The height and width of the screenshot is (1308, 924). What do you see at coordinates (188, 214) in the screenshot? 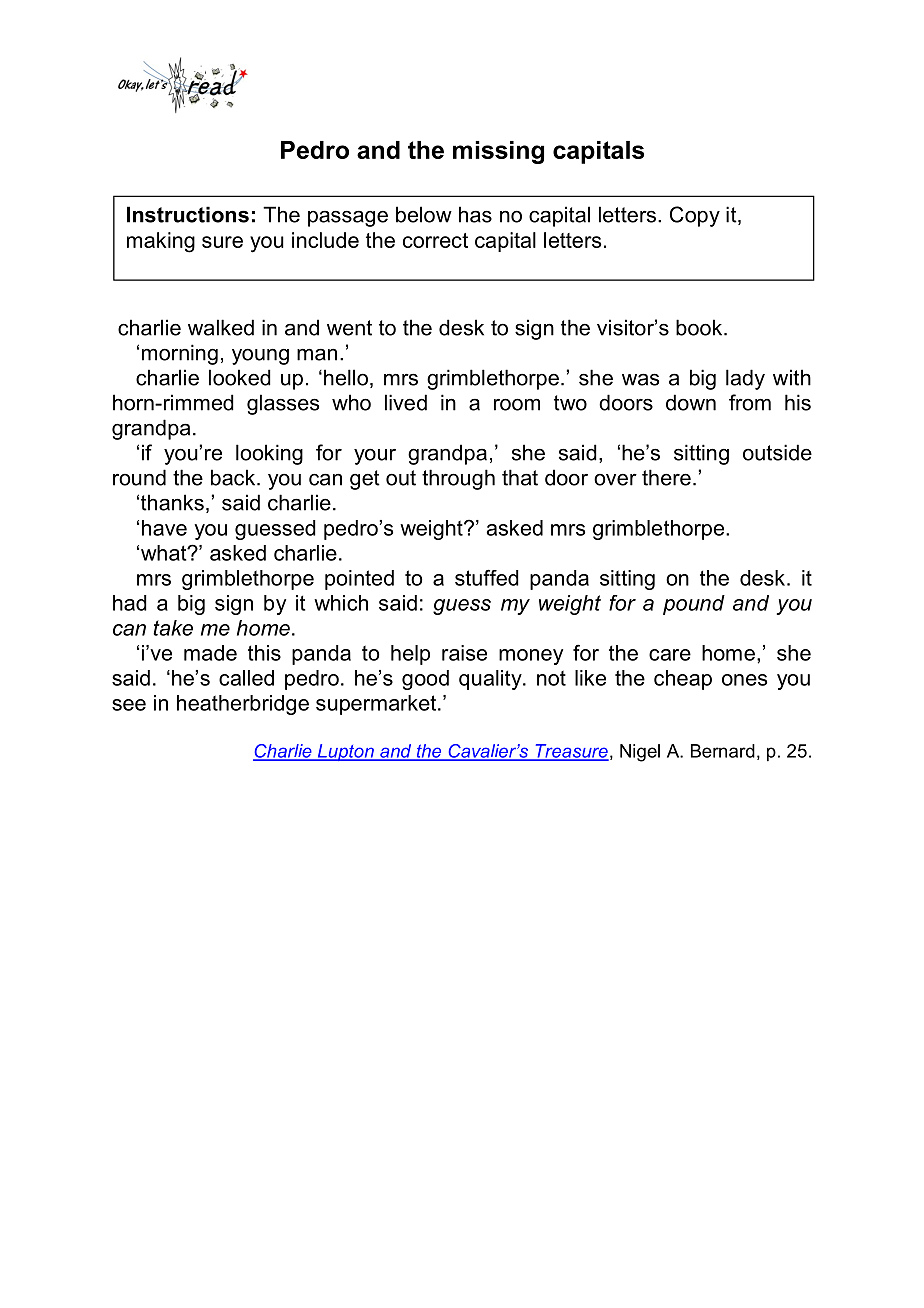
I see `Instructions` at bounding box center [188, 214].
